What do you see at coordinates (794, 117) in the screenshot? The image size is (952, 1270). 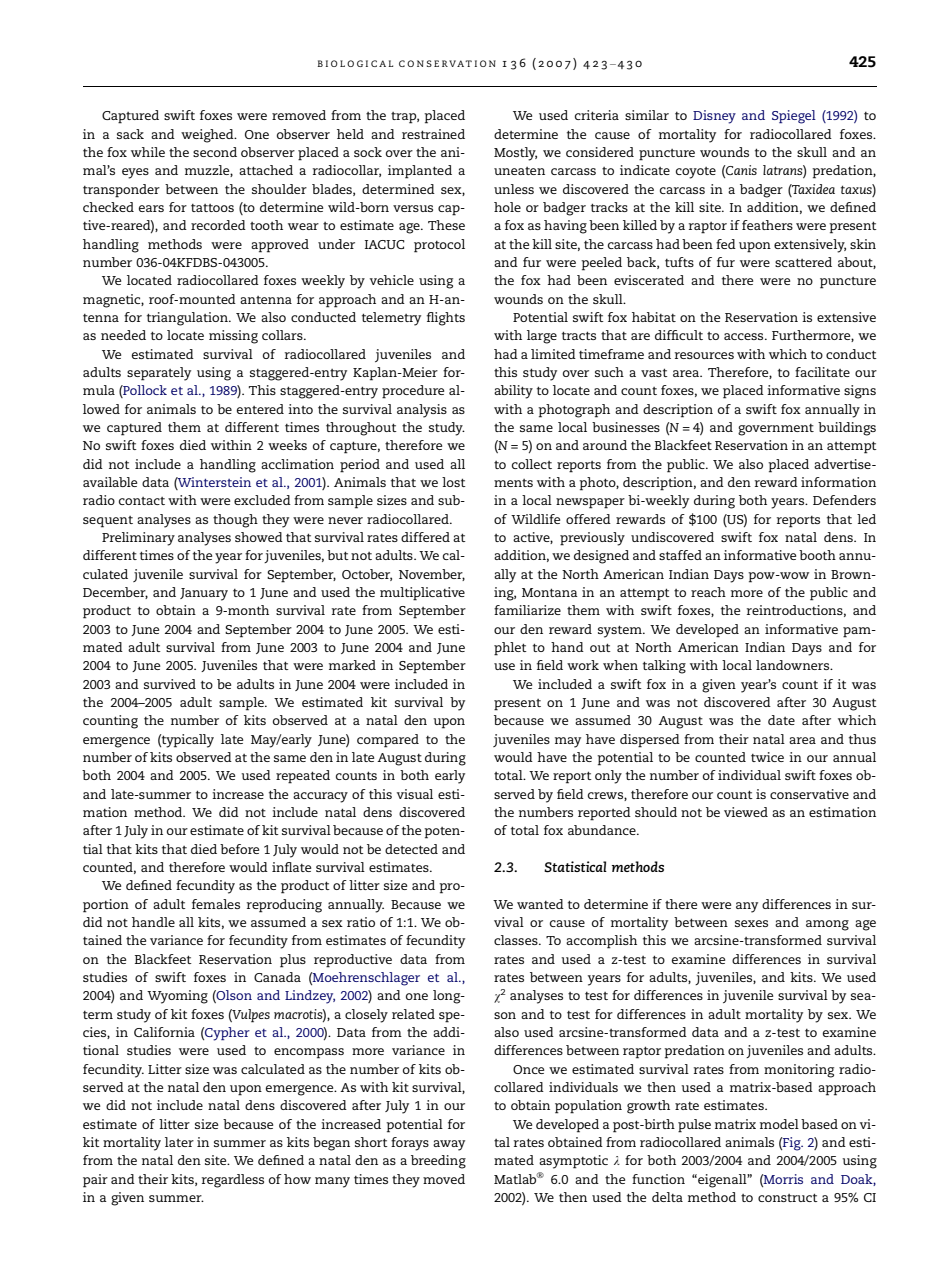 I see `Spiegel` at bounding box center [794, 117].
